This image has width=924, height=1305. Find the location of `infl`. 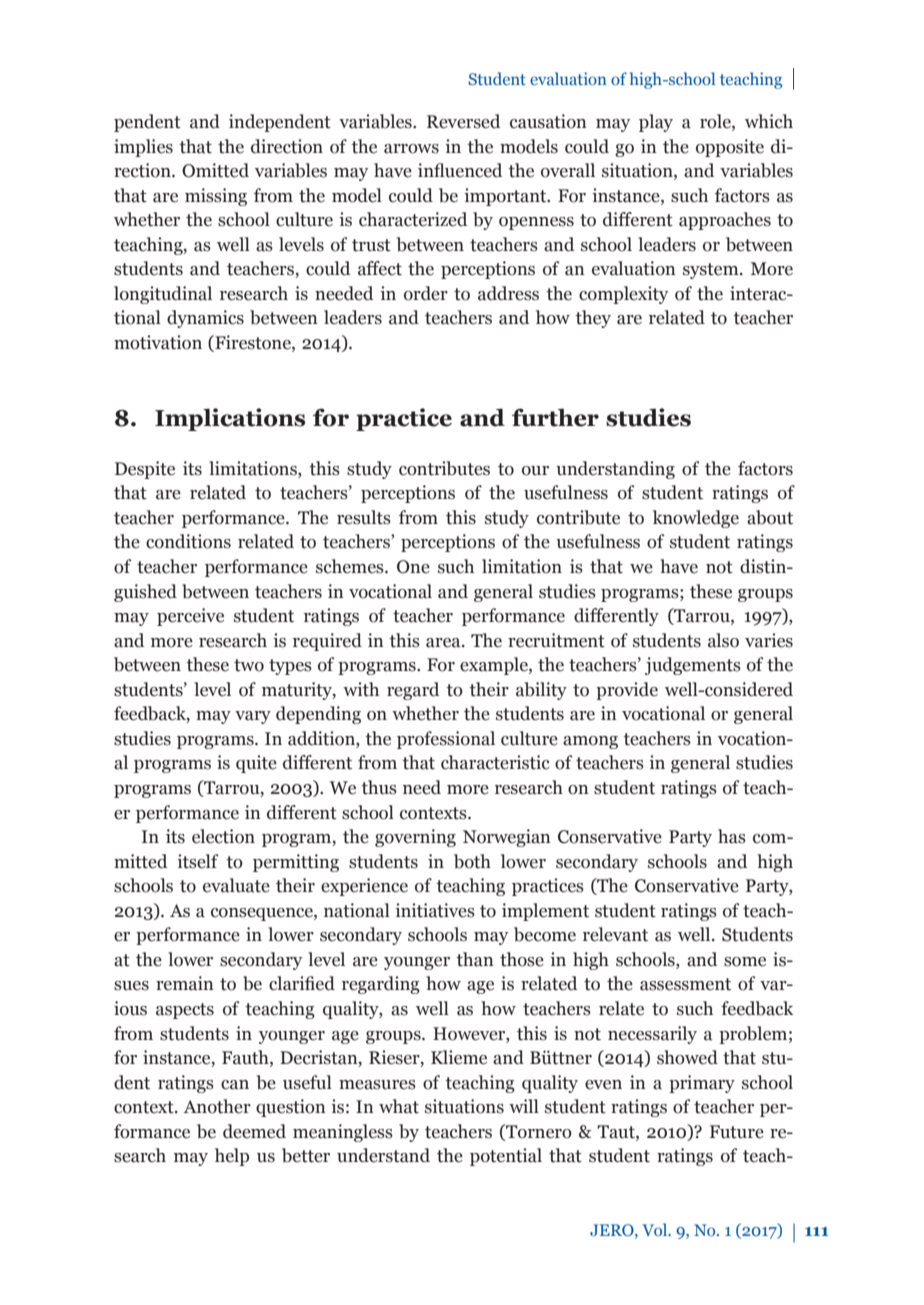

infl is located at coordinates (431, 170).
